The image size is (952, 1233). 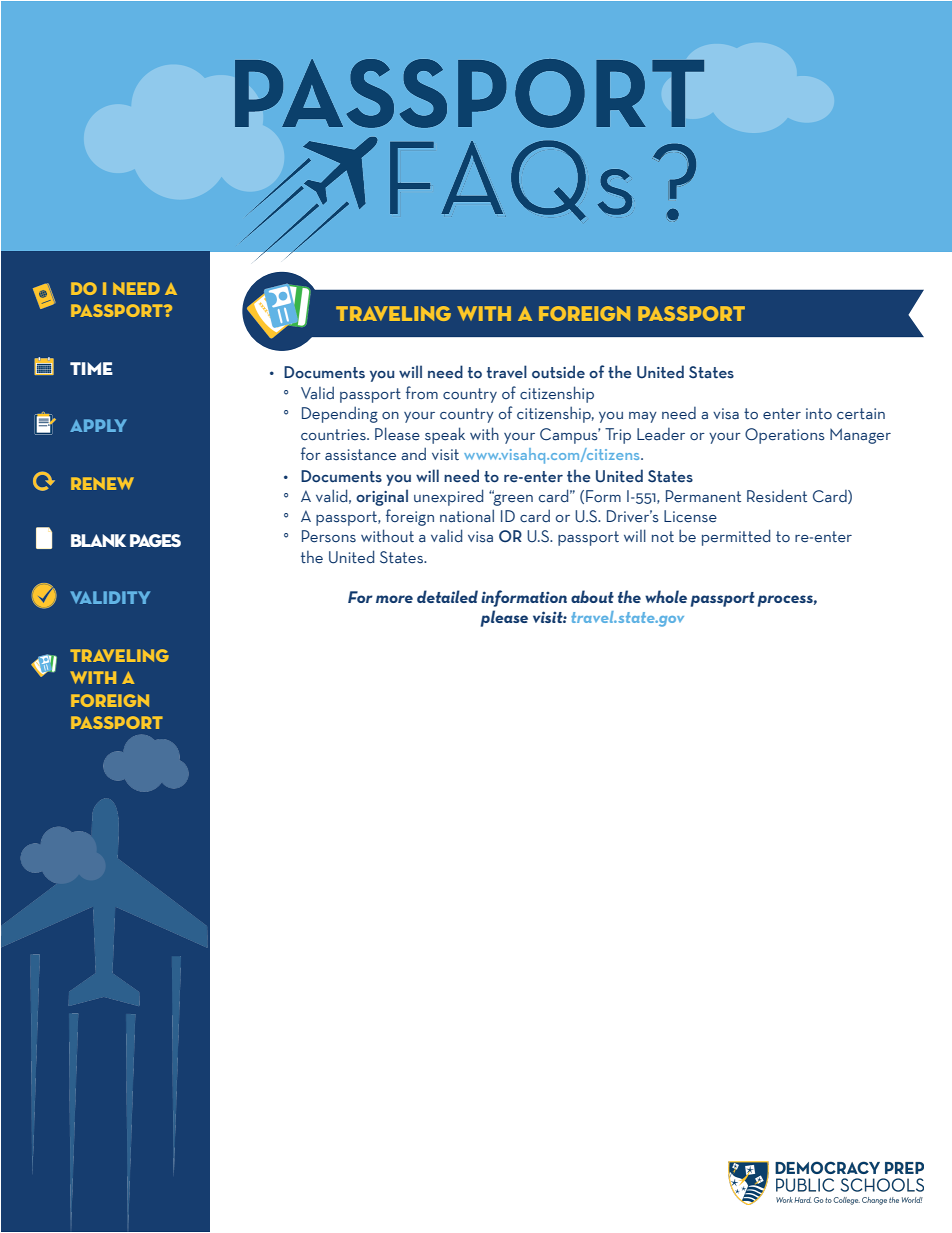 I want to click on national, so click(x=467, y=516).
